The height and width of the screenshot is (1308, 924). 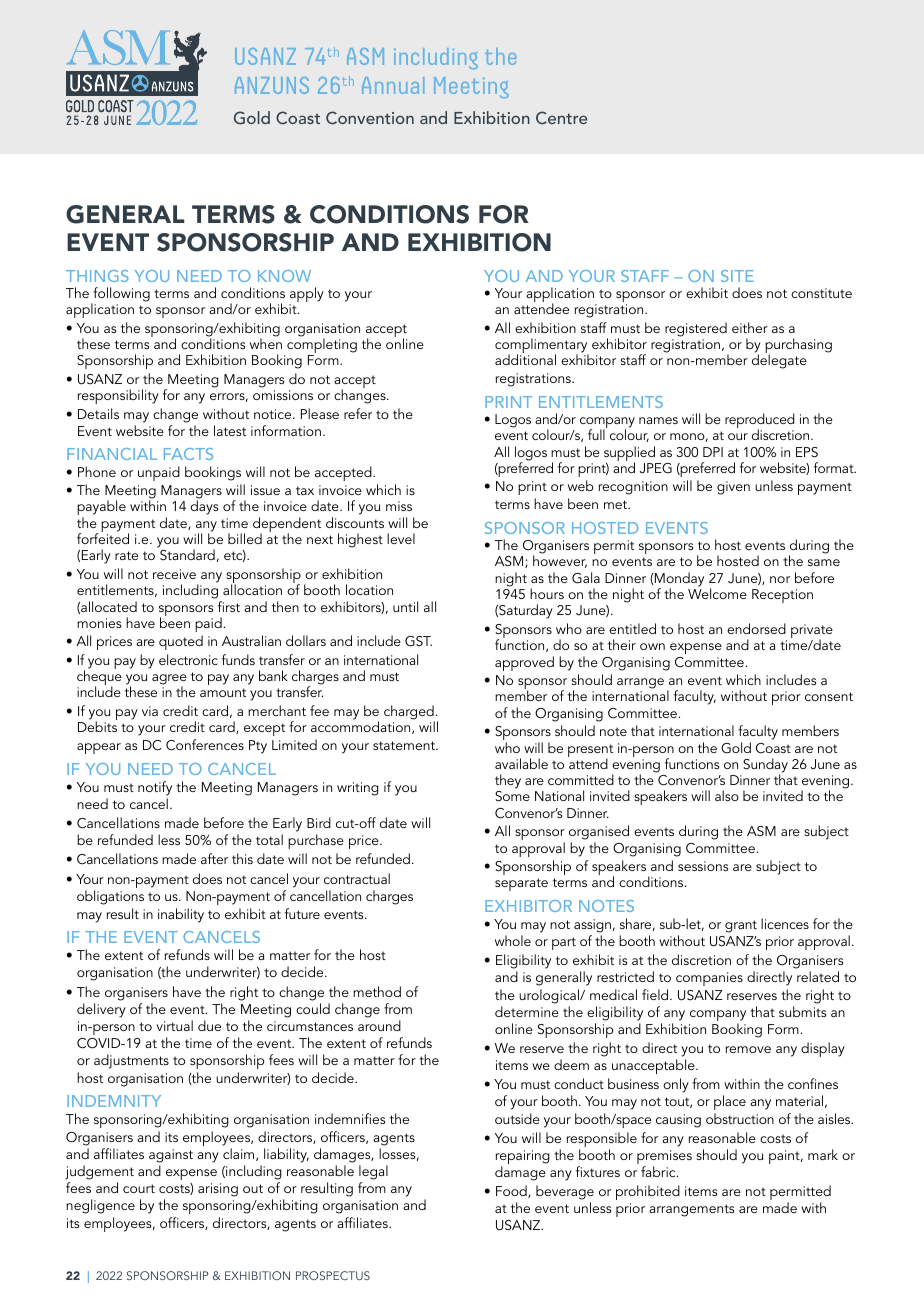 What do you see at coordinates (218, 1190) in the screenshot?
I see `arising` at bounding box center [218, 1190].
